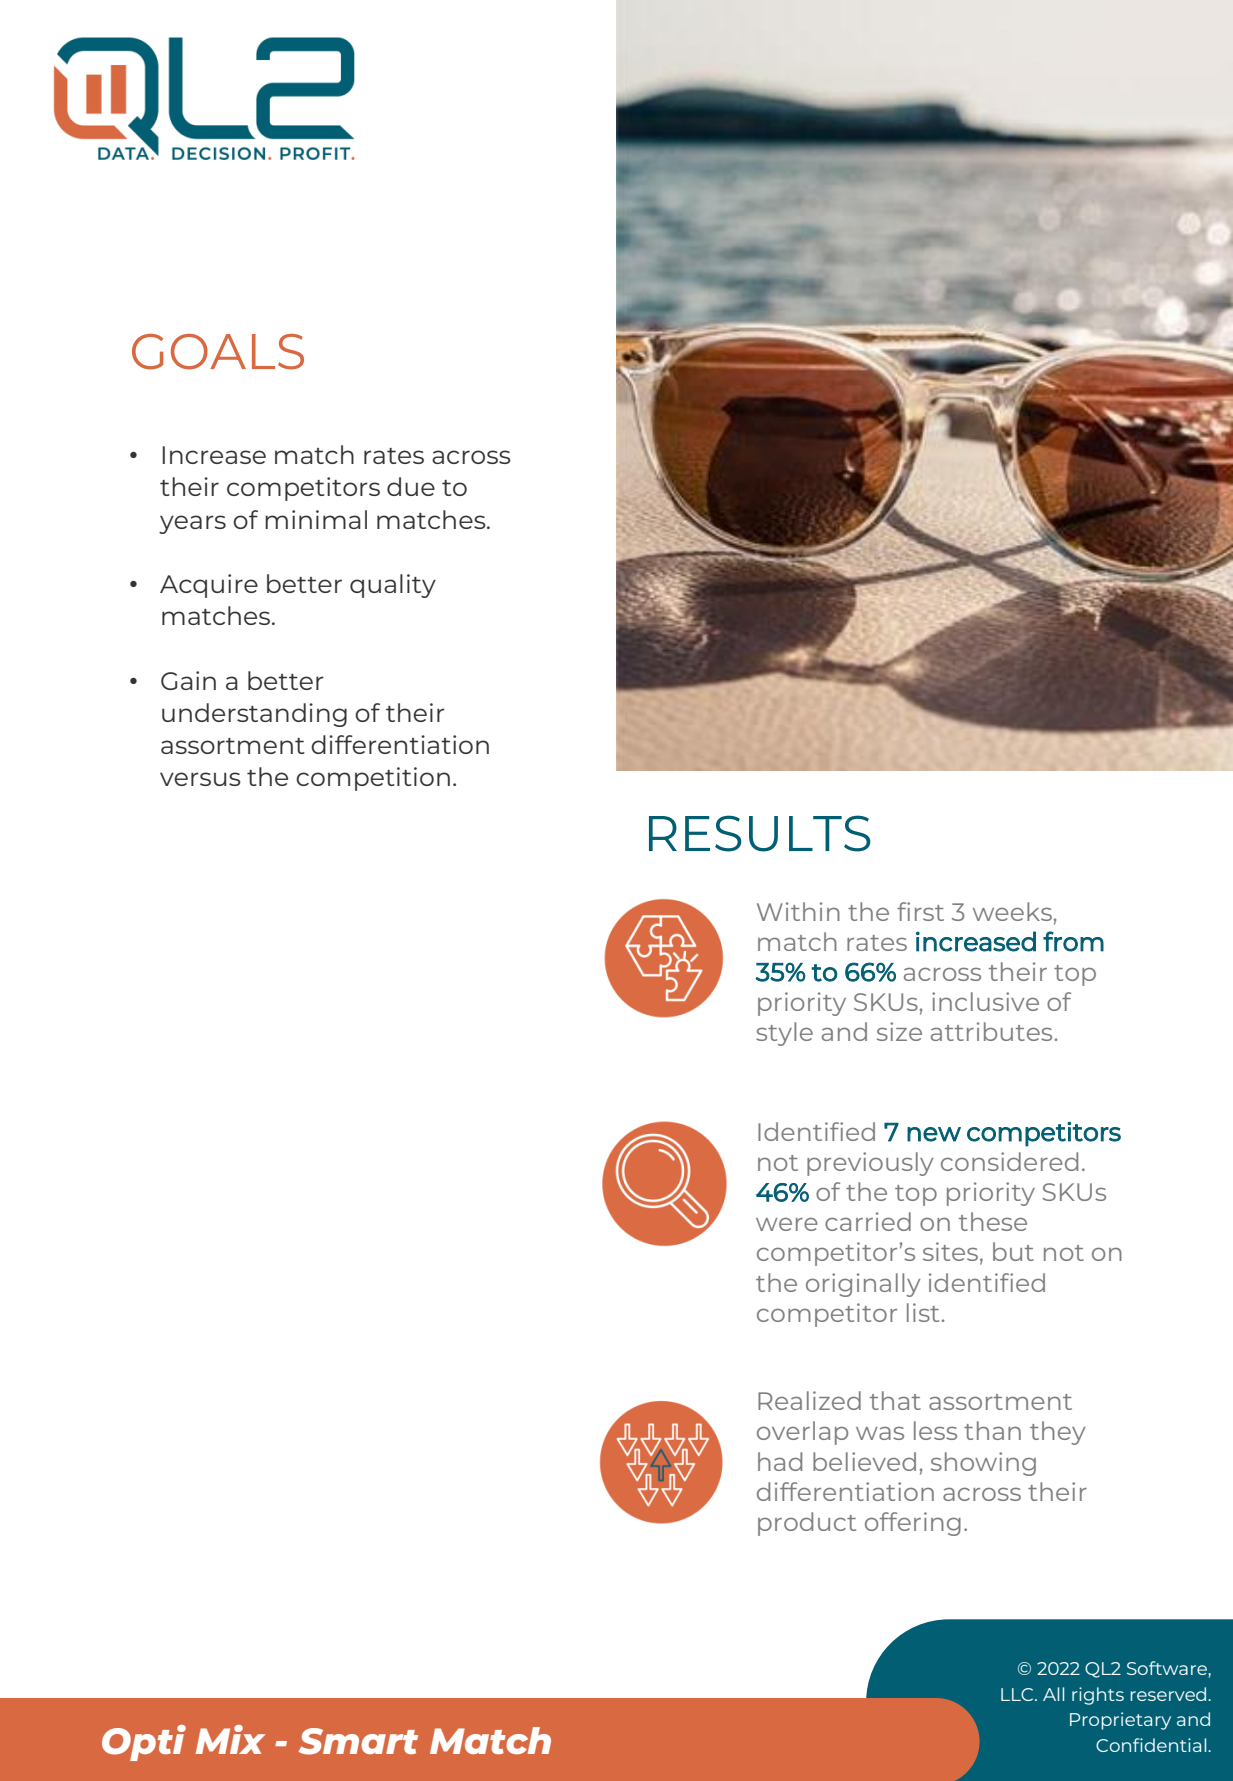 The width and height of the screenshot is (1233, 1781). What do you see at coordinates (993, 1221) in the screenshot?
I see `these` at bounding box center [993, 1221].
